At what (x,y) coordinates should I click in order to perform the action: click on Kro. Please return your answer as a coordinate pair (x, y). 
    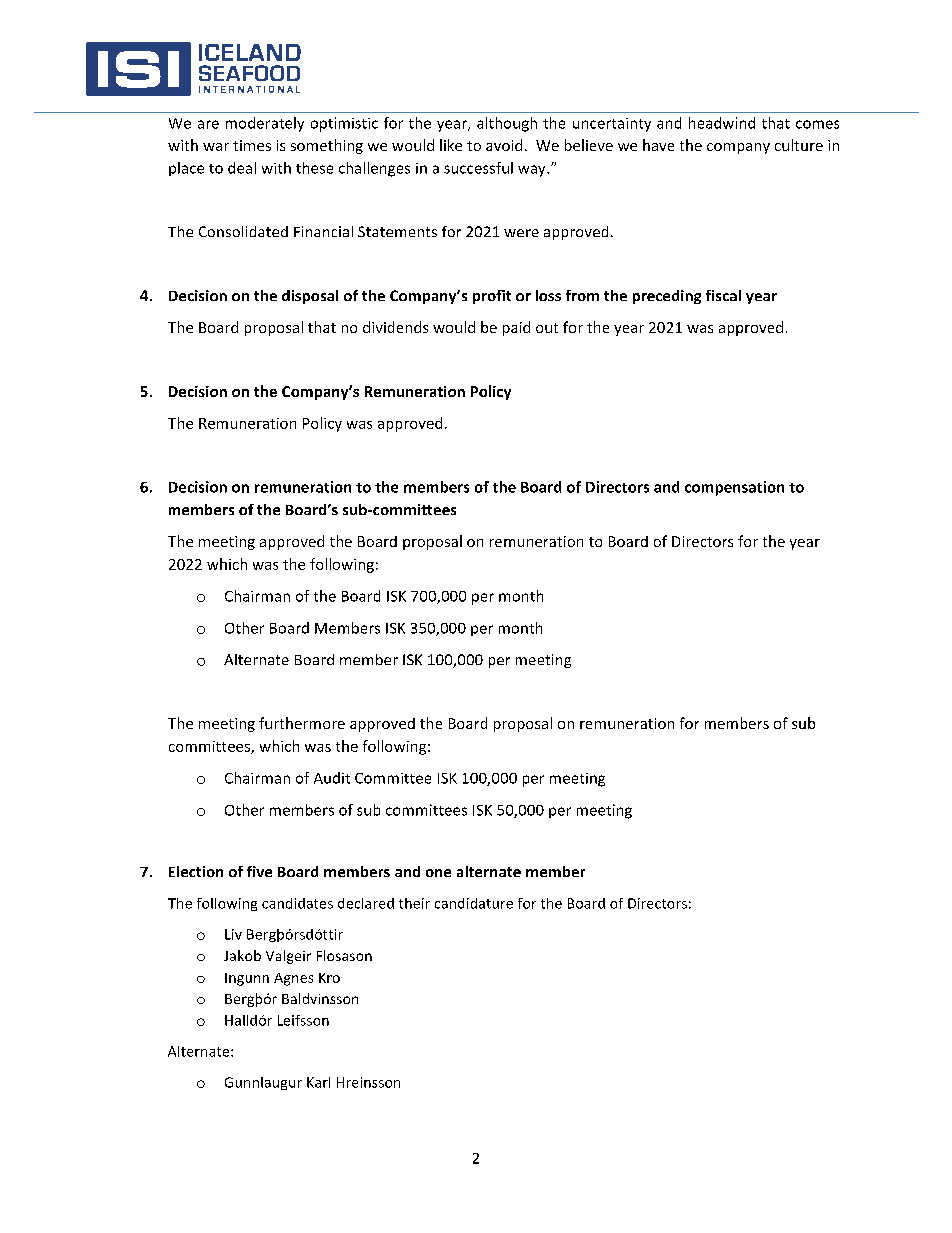
    Looking at the image, I should click on (329, 978).
